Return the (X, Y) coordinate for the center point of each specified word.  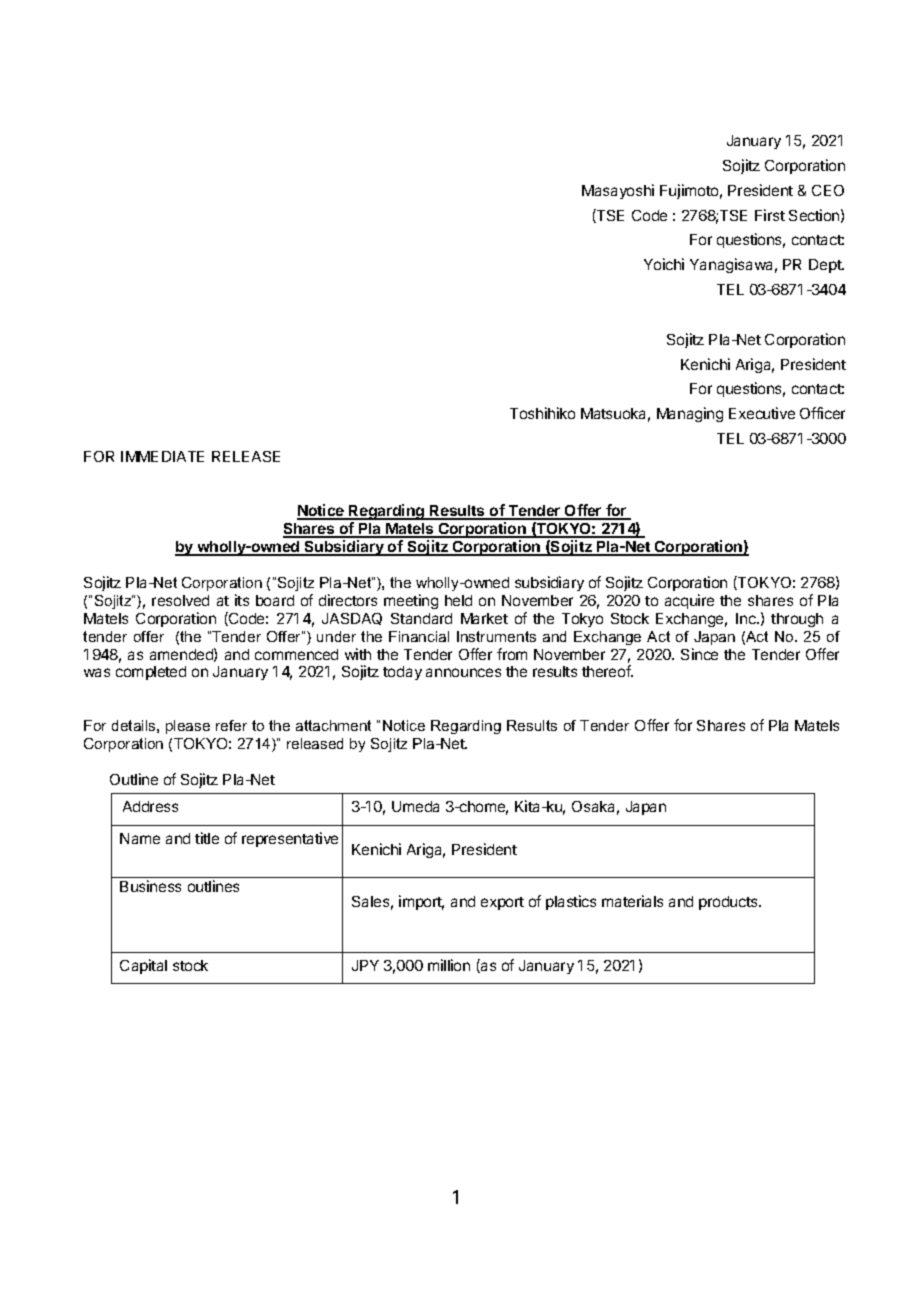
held (458, 600)
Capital (143, 966)
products (729, 903)
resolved (180, 600)
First (770, 215)
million (449, 965)
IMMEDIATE (162, 456)
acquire (689, 601)
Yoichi (664, 264)
